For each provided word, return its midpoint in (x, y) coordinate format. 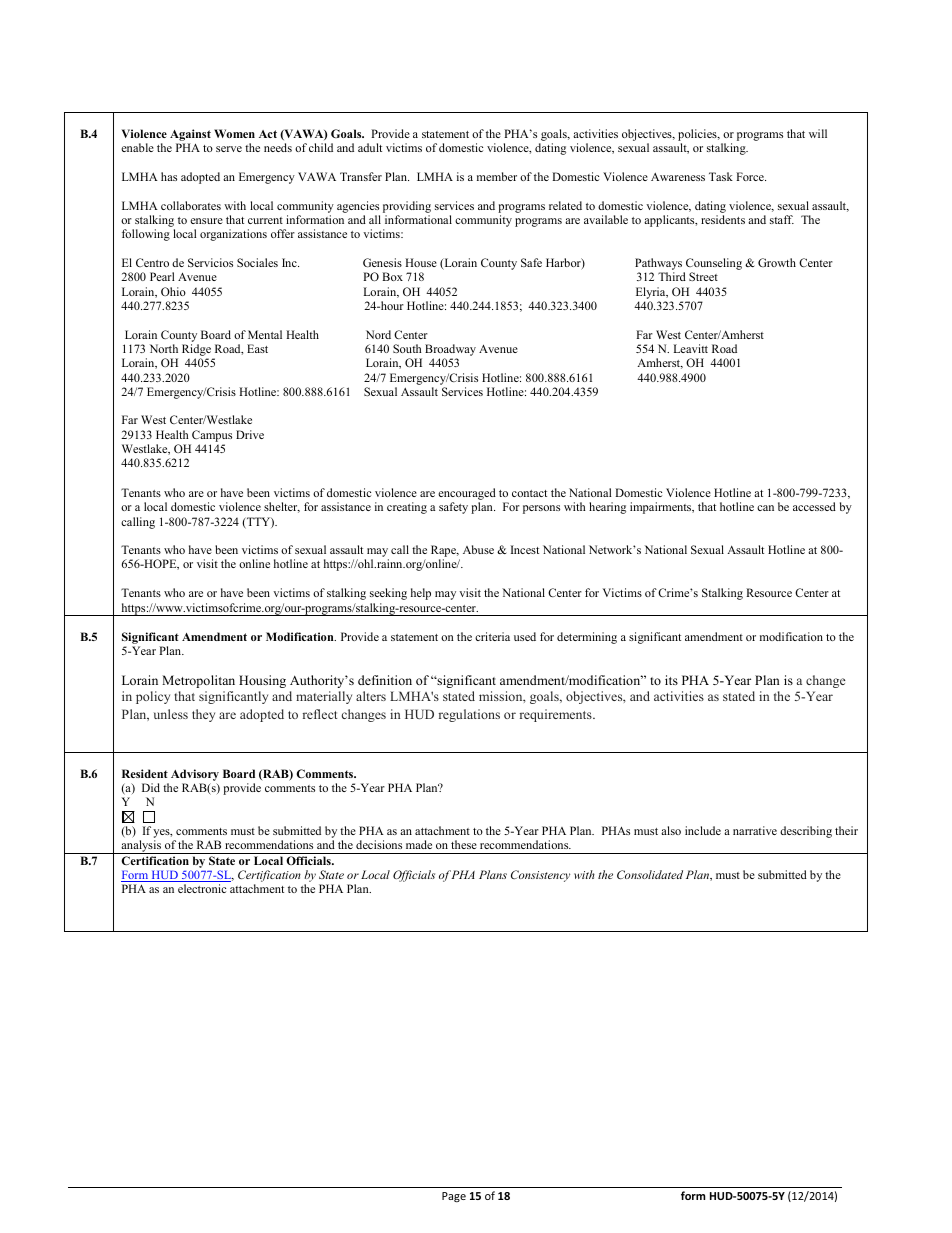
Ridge (196, 350)
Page (454, 1197)
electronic (202, 888)
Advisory (195, 776)
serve (229, 149)
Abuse (478, 549)
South (407, 348)
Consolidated (650, 874)
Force (751, 176)
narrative (755, 830)
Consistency (540, 876)
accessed (814, 506)
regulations (469, 715)
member (497, 176)
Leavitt (691, 348)
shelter (282, 507)
